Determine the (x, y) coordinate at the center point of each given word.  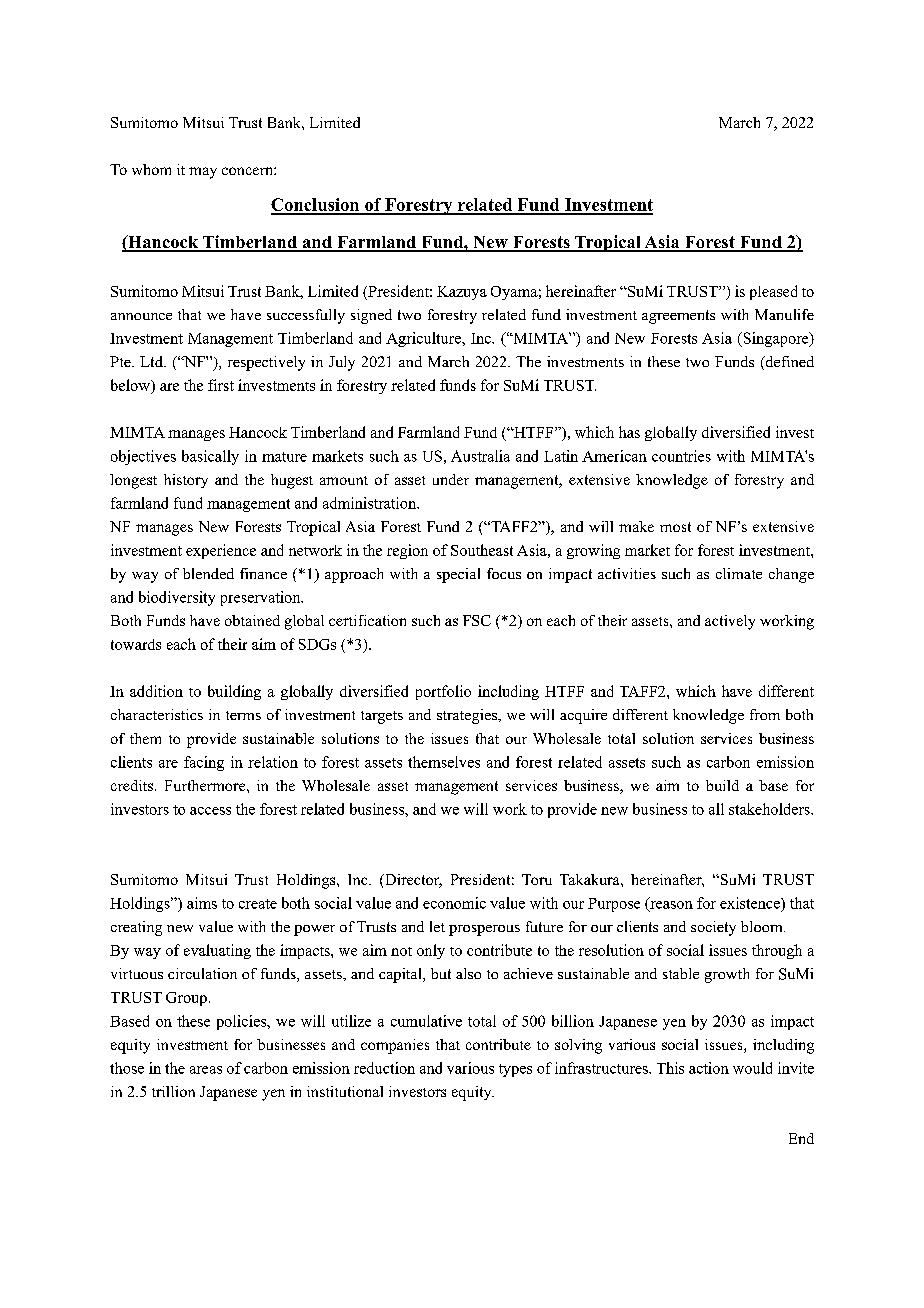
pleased (773, 292)
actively (730, 622)
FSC (477, 620)
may (203, 173)
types (515, 1070)
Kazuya (462, 293)
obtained (252, 620)
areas (206, 1070)
